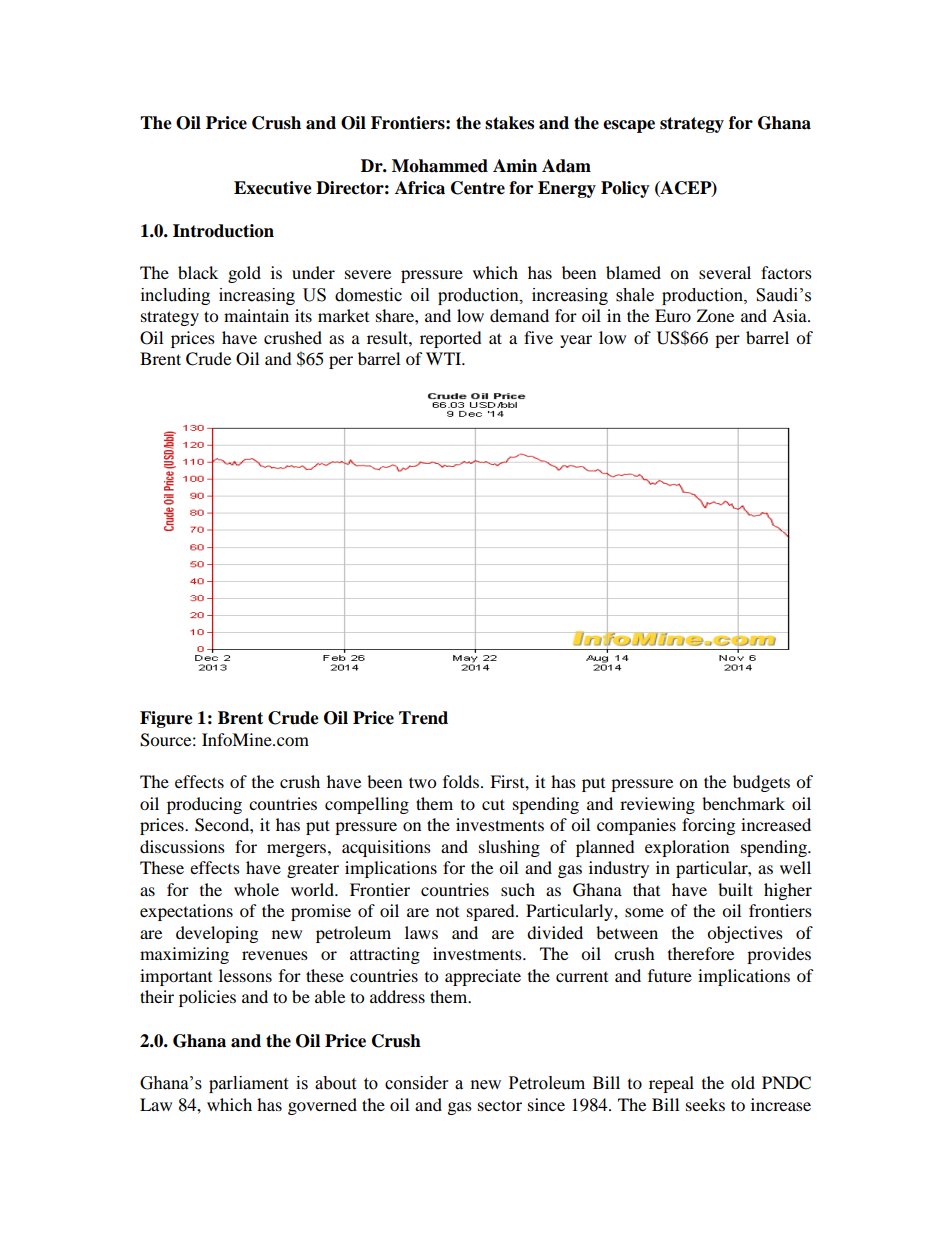 The height and width of the screenshot is (1233, 952). Describe the element at coordinates (256, 315) in the screenshot. I see `maintain` at that location.
